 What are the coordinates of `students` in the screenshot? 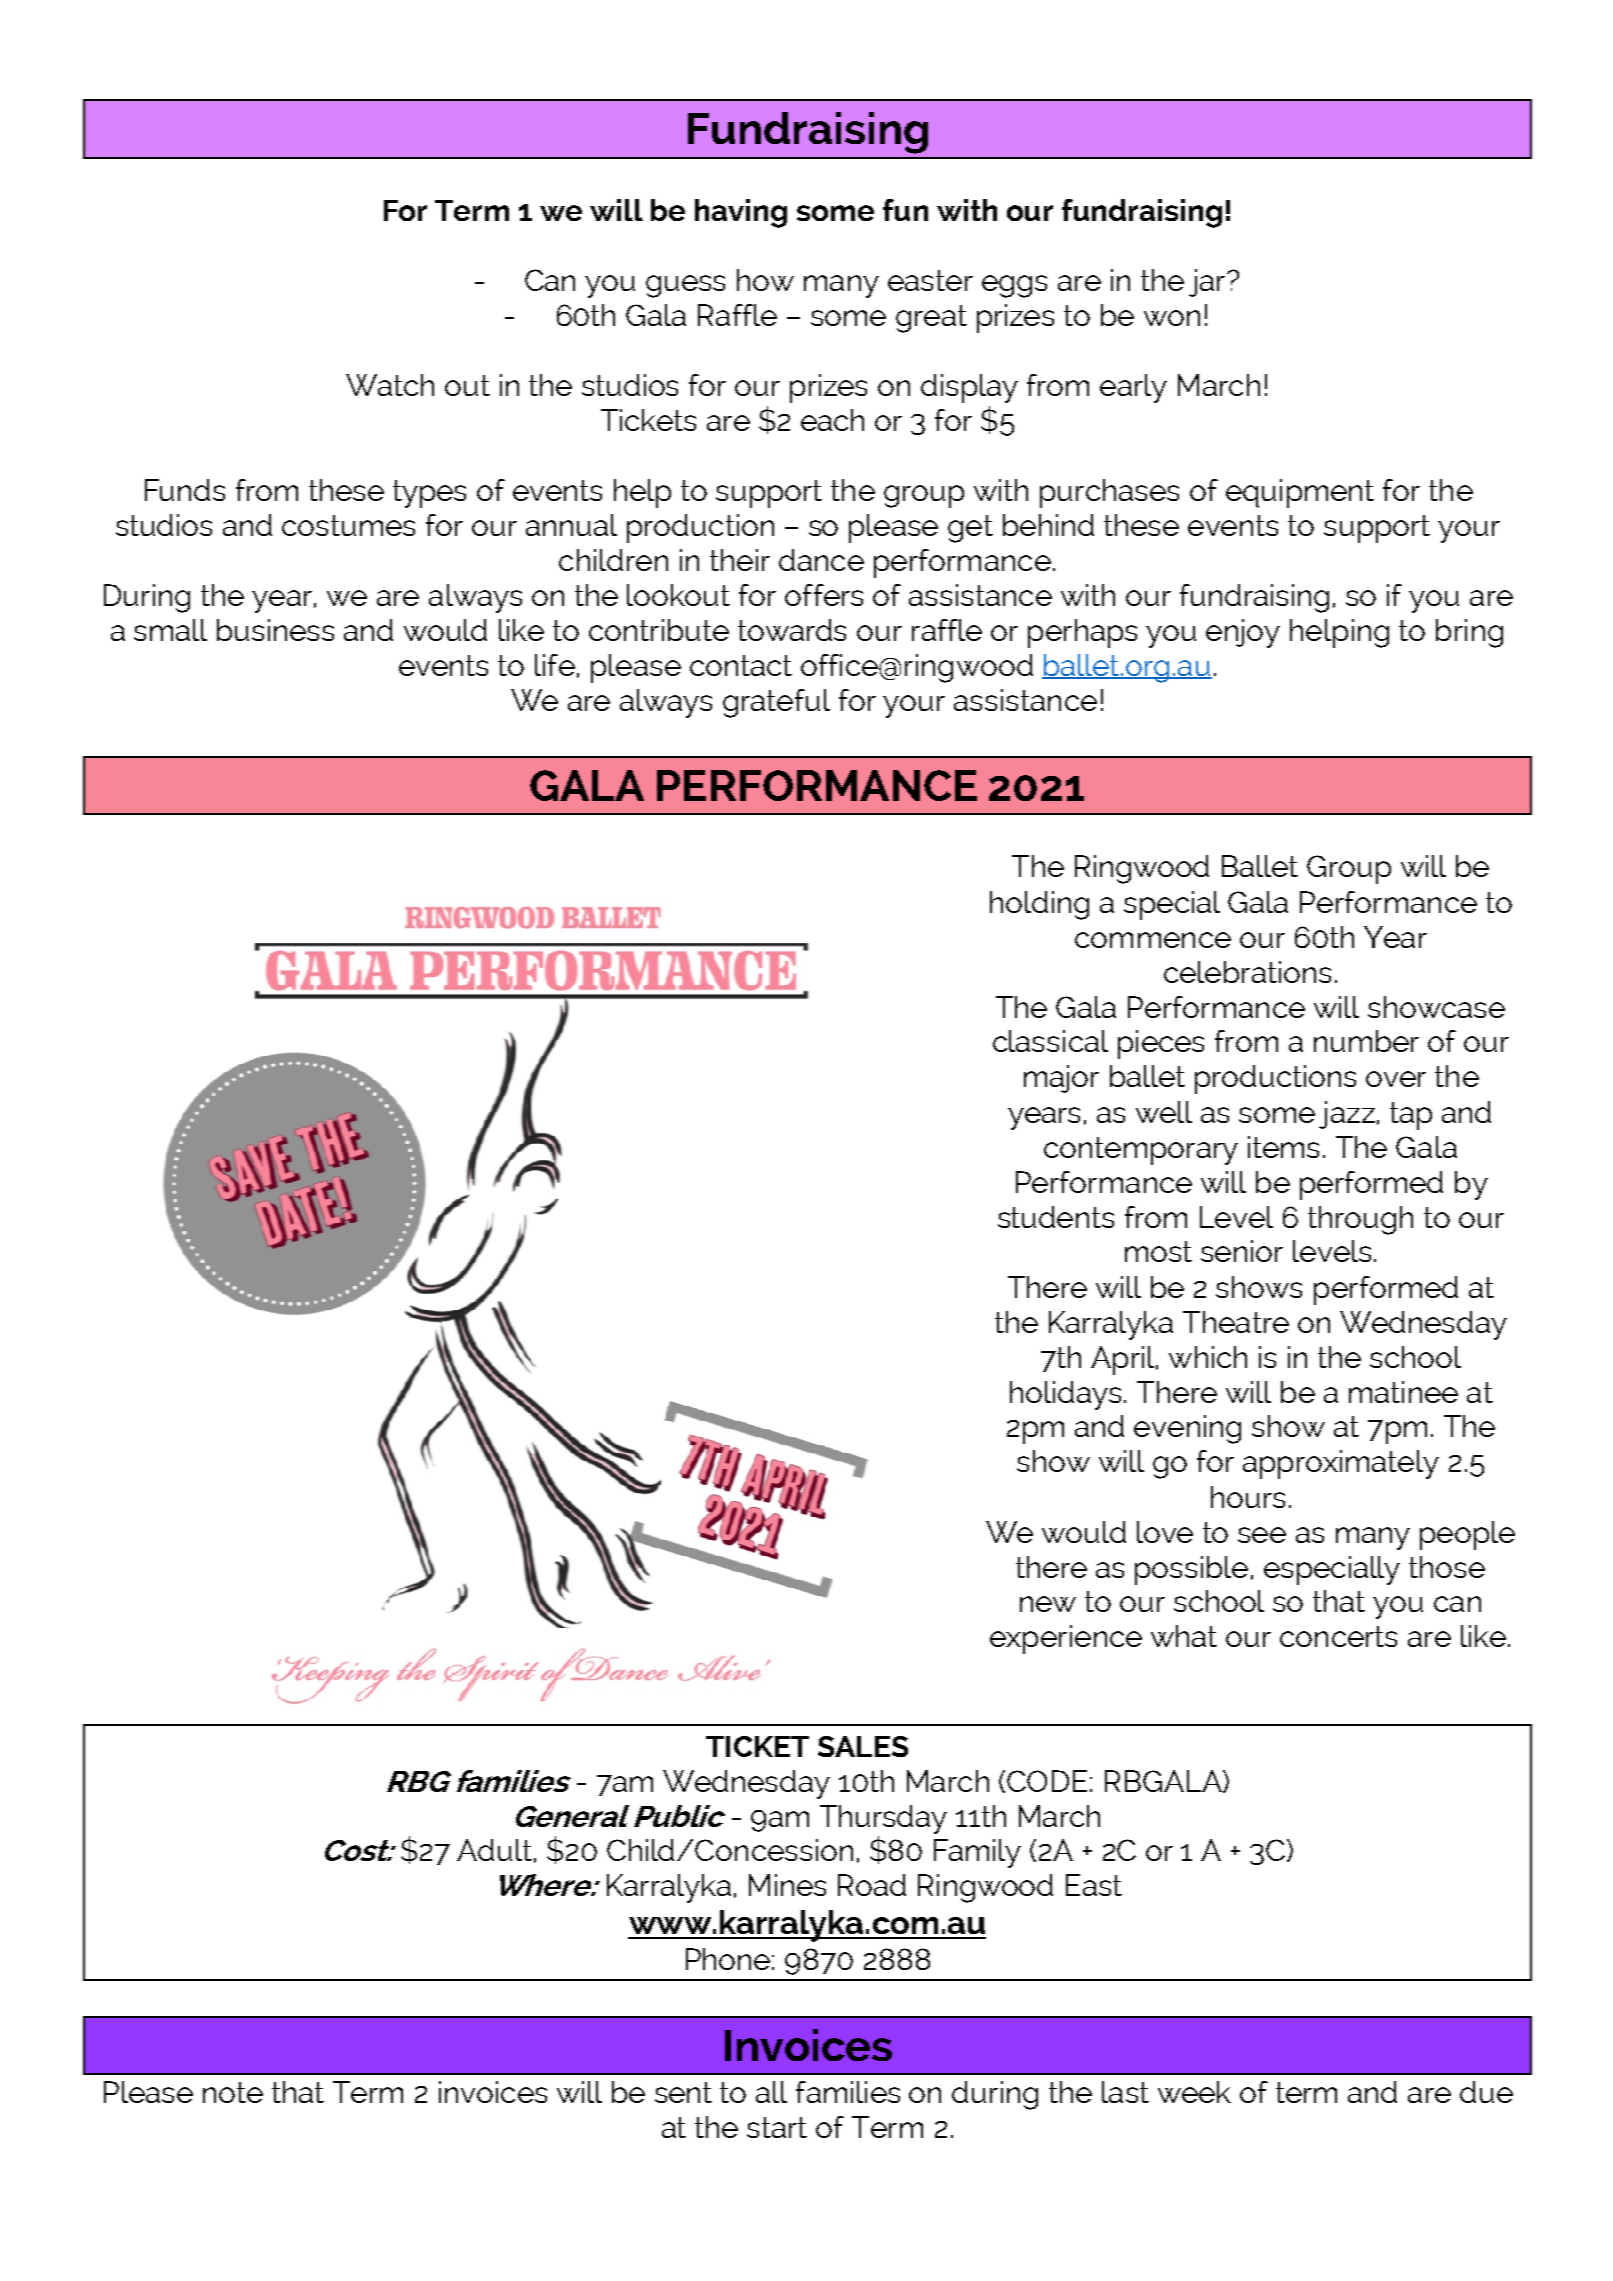 It's located at (1056, 1217).
